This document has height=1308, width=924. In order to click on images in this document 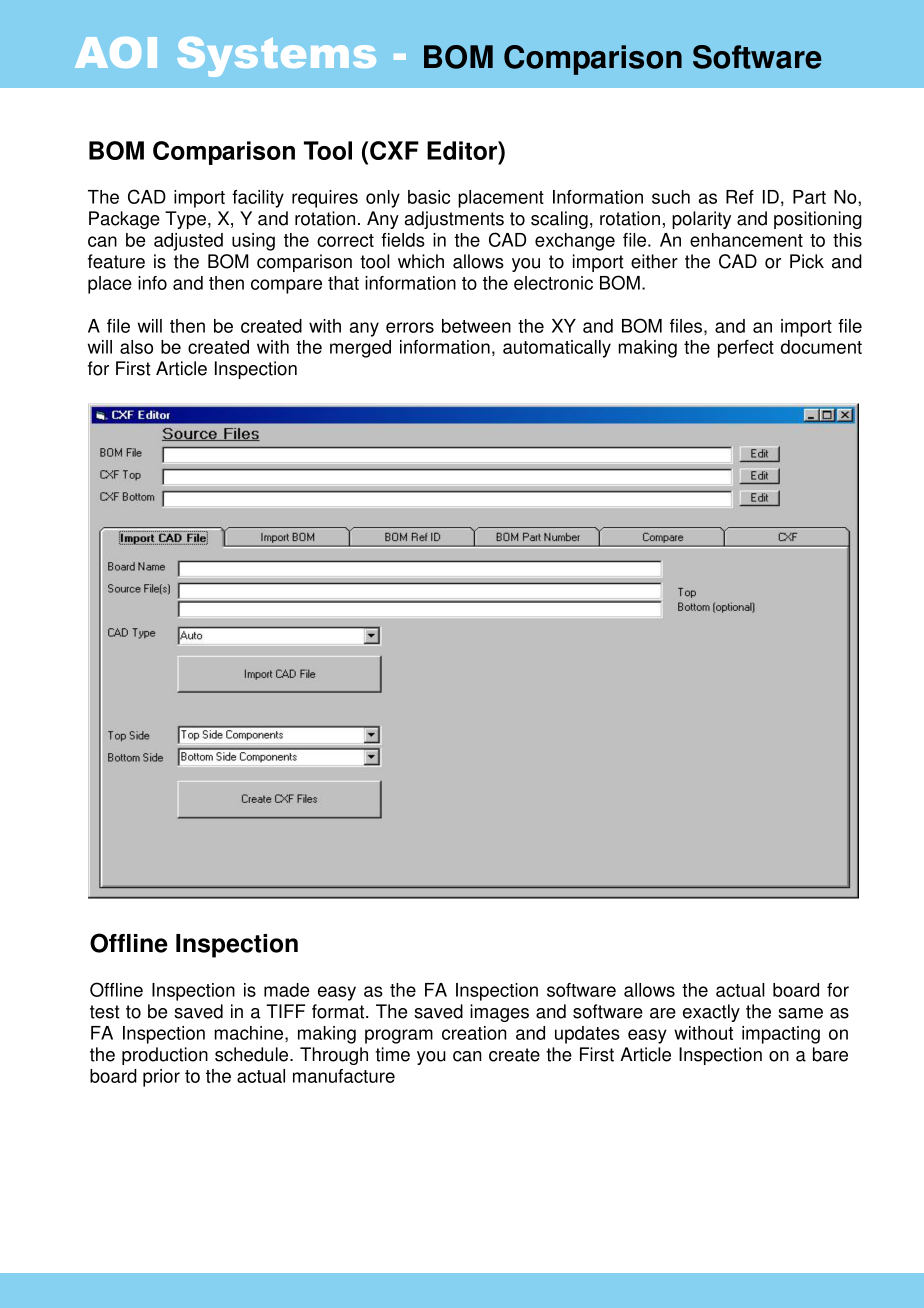, I will do `click(499, 1013)`.
